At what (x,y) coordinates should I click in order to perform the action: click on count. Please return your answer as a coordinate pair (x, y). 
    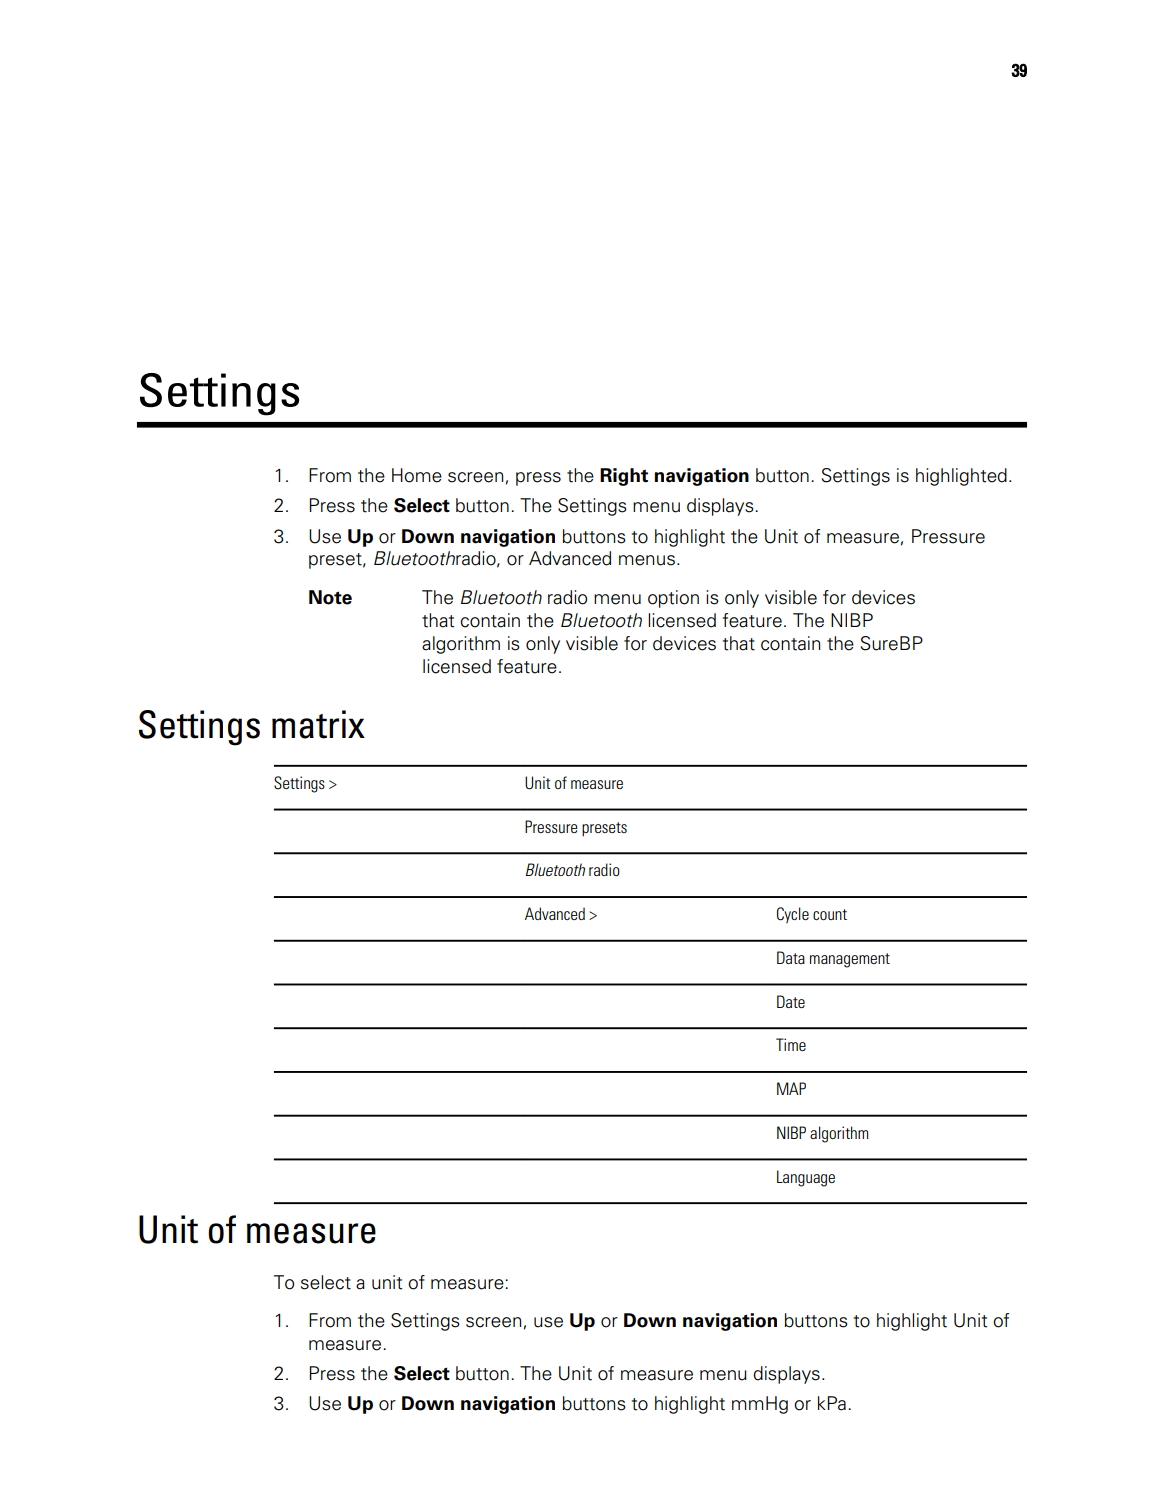
    Looking at the image, I should click on (830, 914).
